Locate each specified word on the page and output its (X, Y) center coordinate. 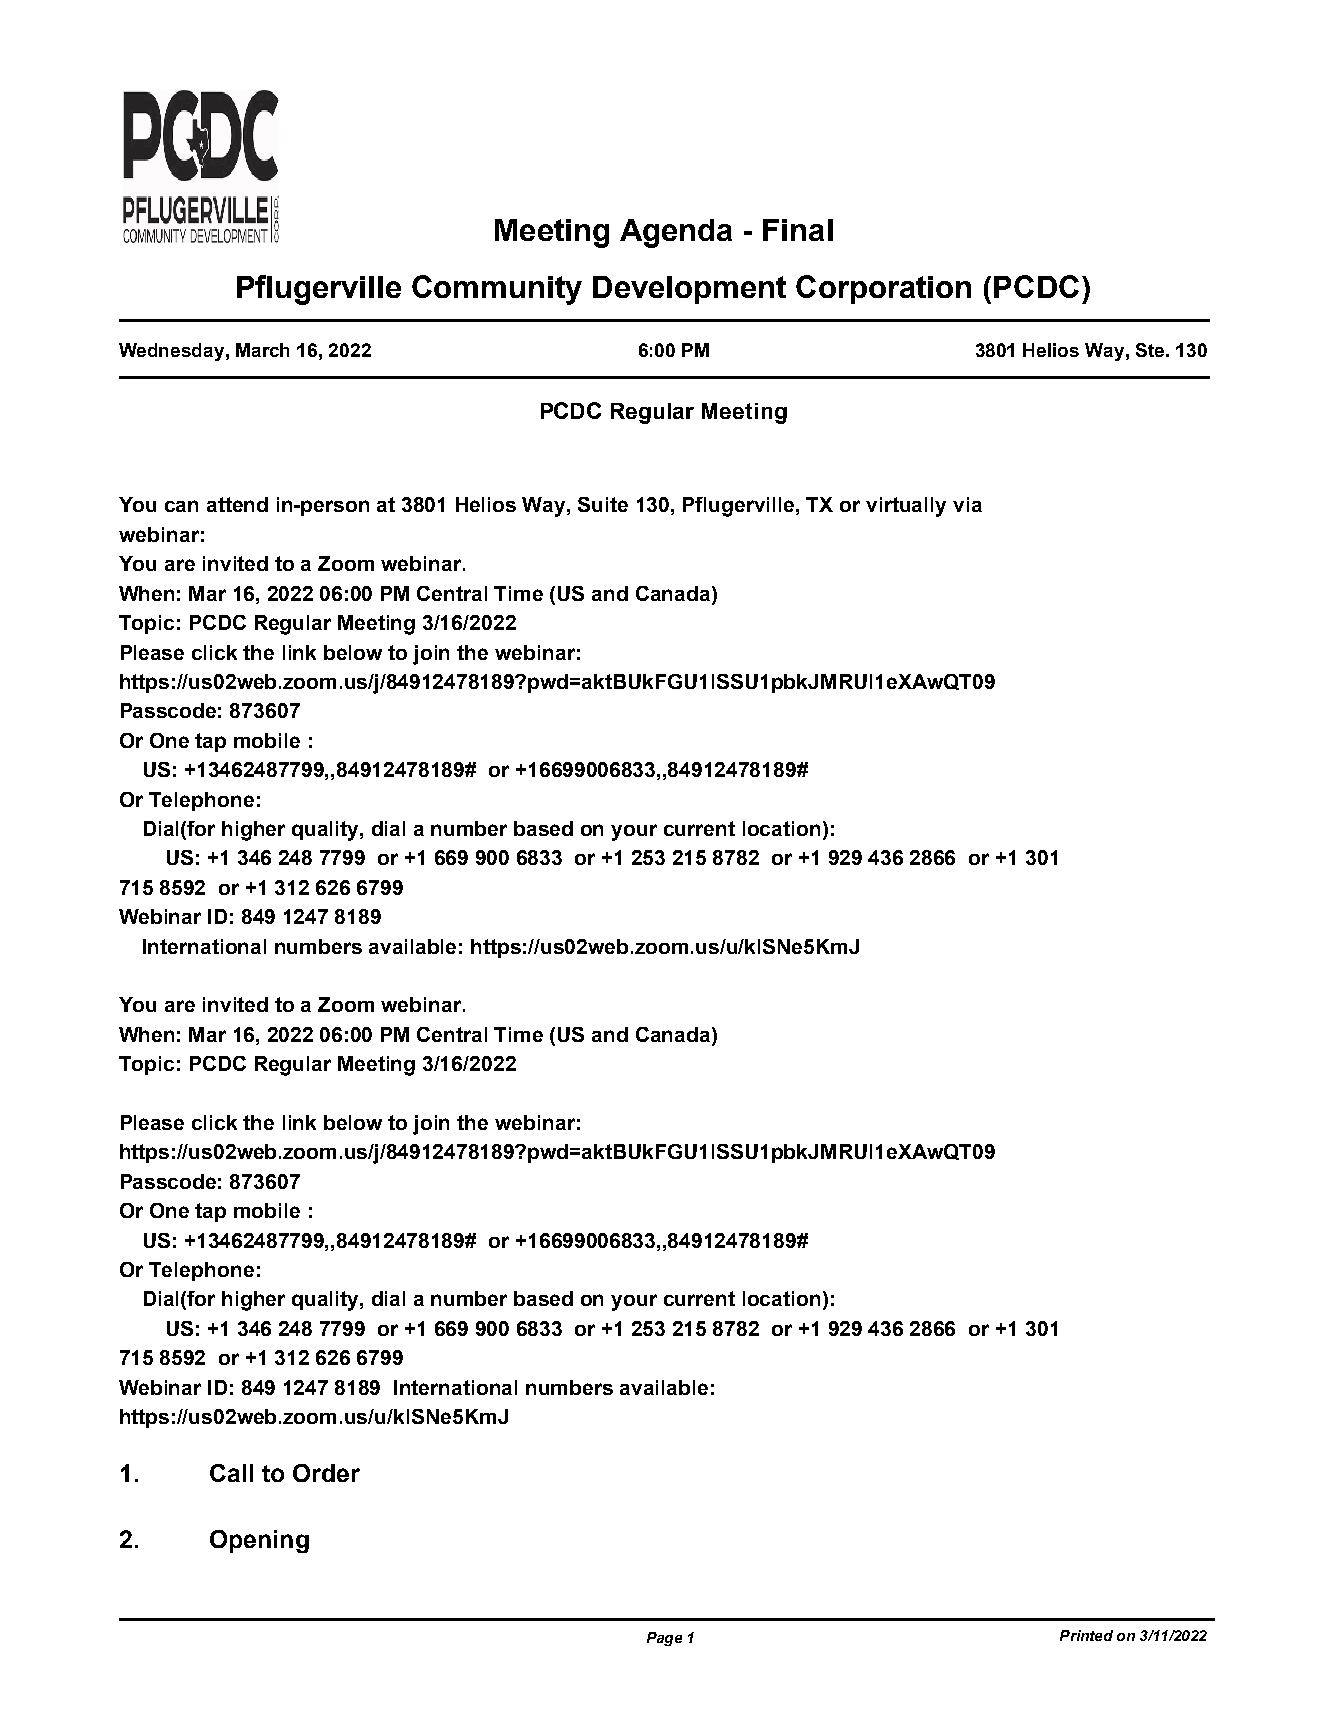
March (262, 350)
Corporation (883, 289)
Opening (259, 1541)
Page (664, 1639)
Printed (1086, 1635)
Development (689, 290)
